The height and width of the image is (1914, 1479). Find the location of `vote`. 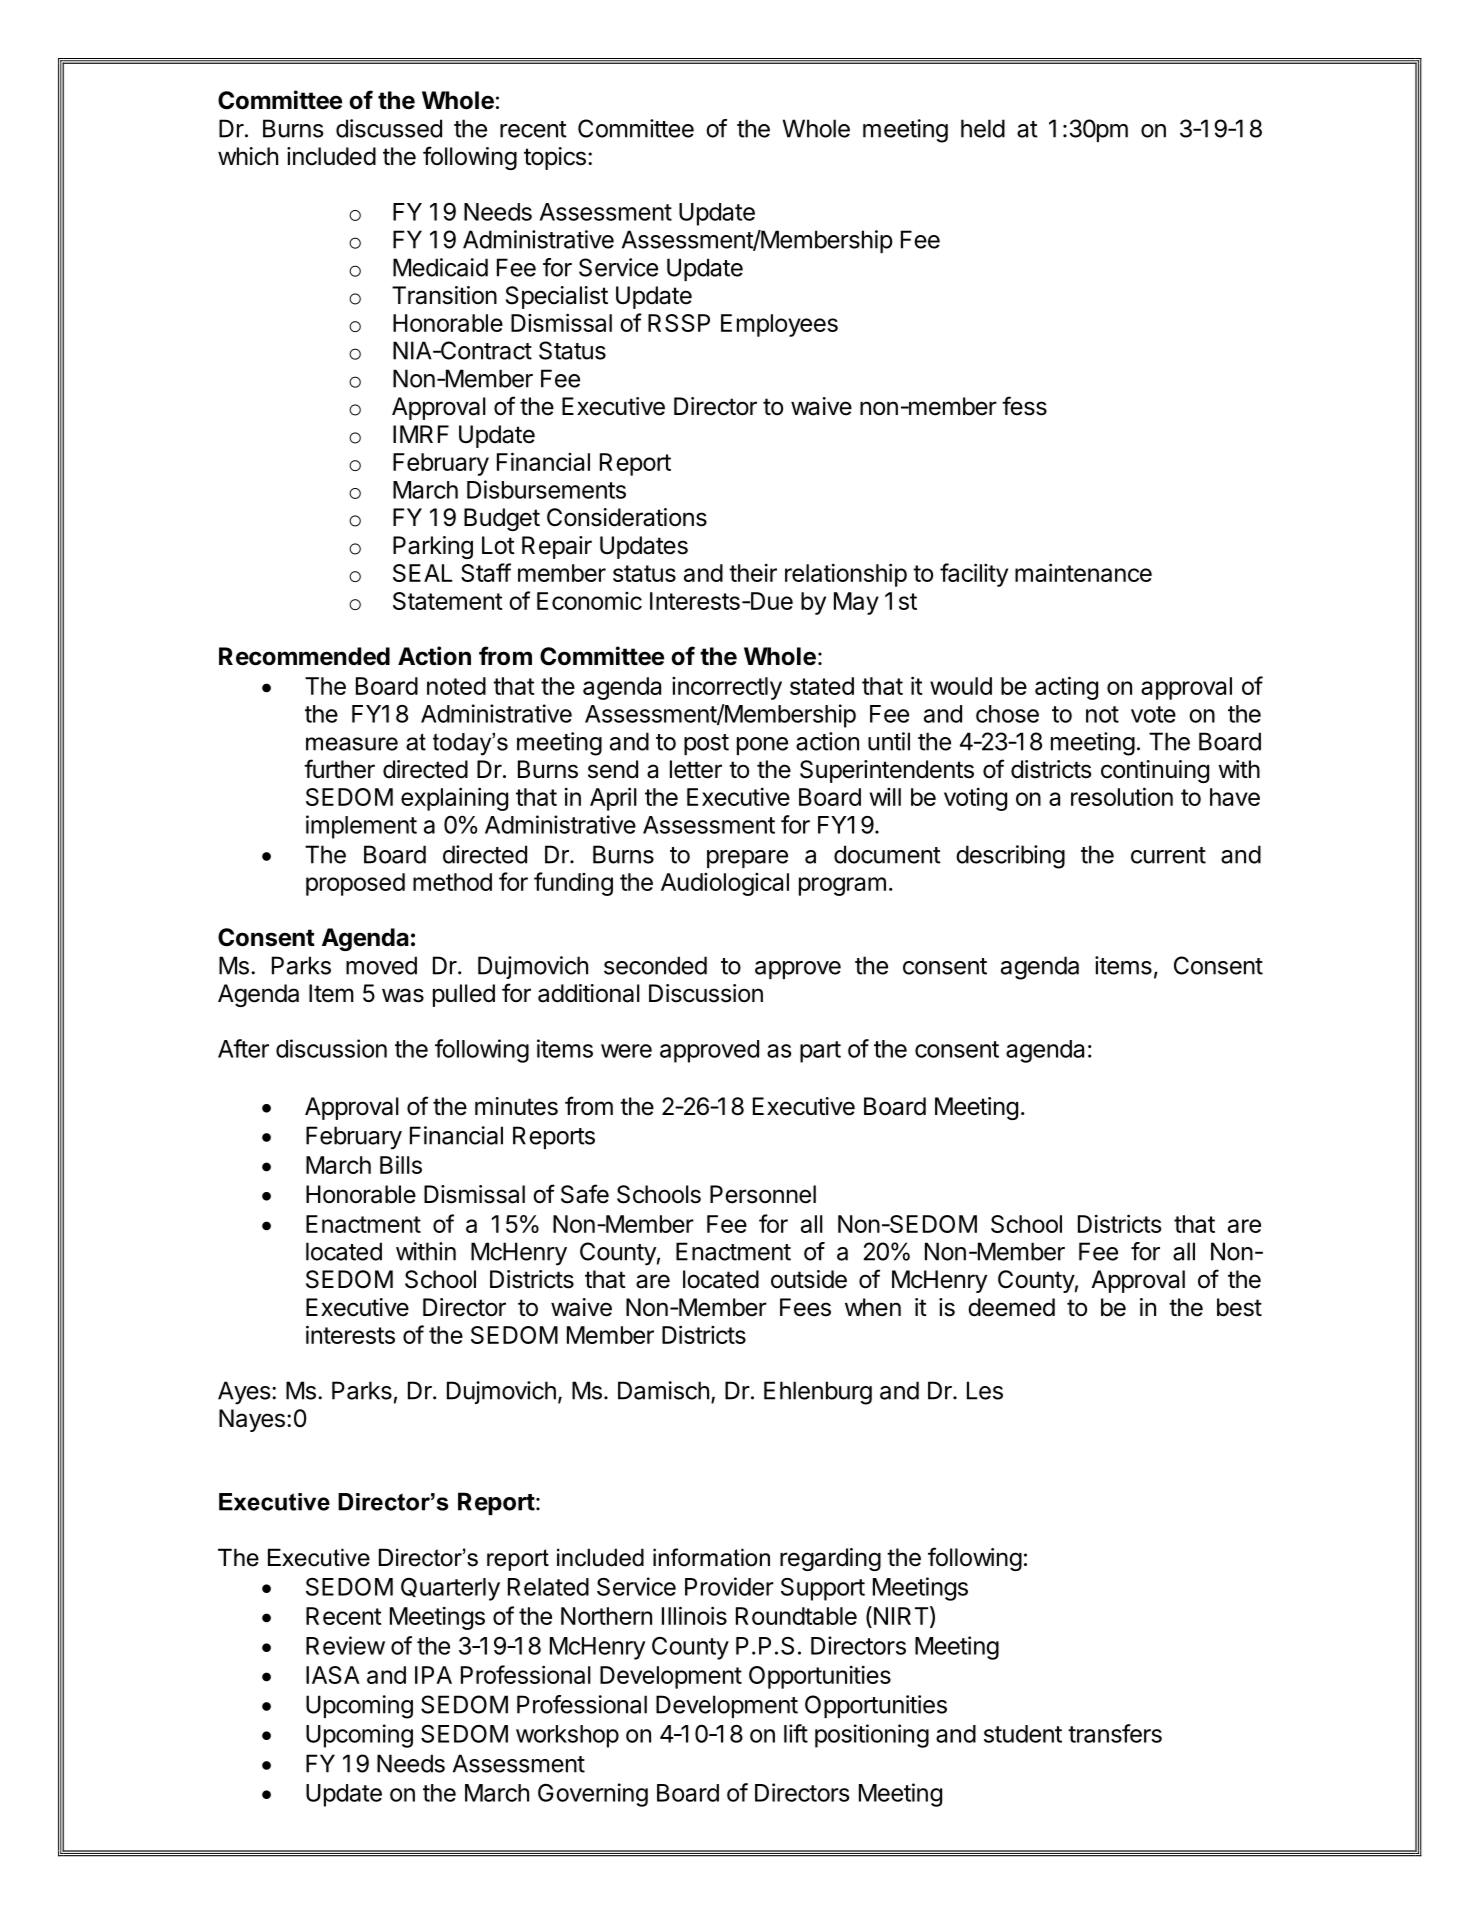

vote is located at coordinates (1153, 714).
